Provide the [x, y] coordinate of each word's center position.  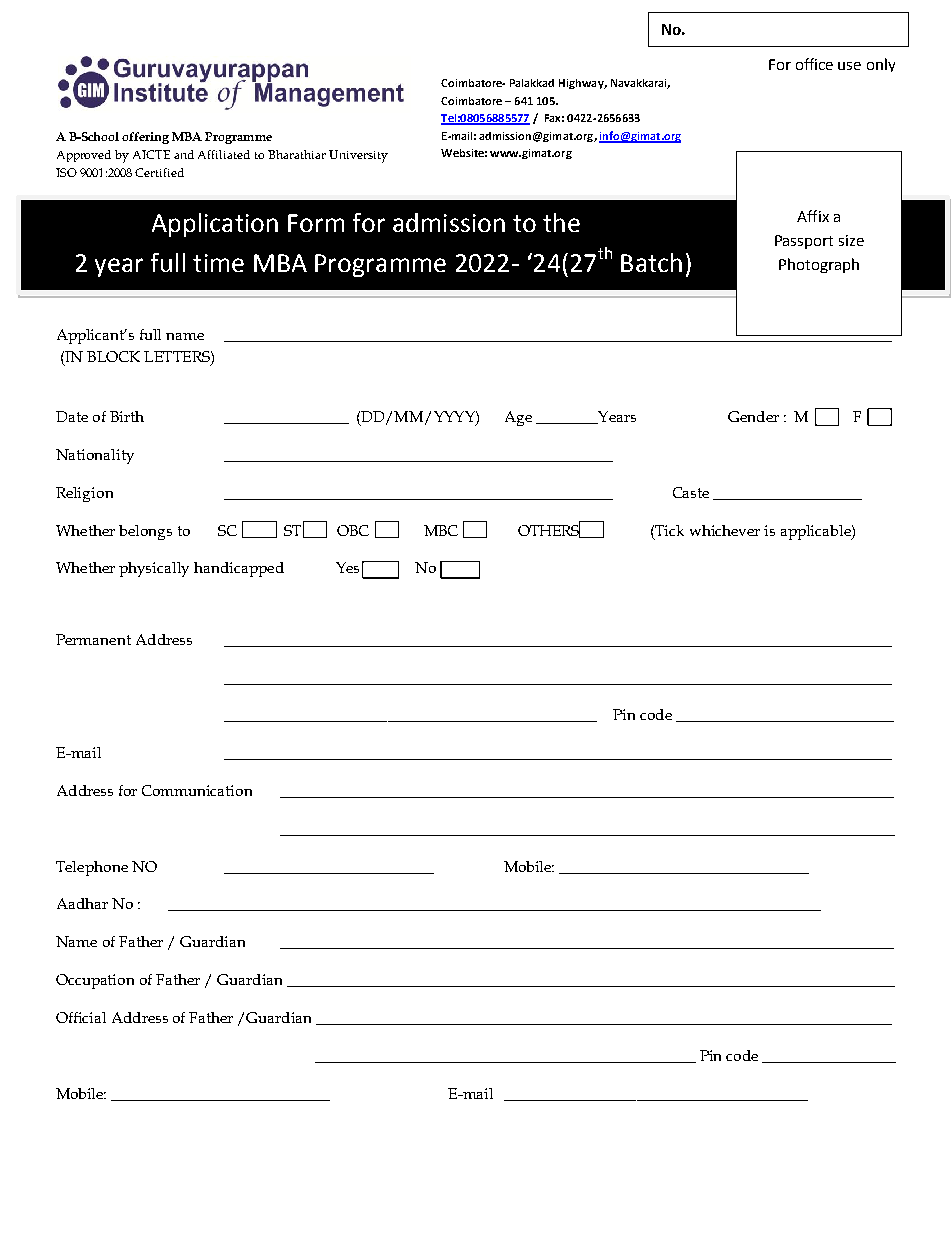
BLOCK [113, 356]
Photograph [819, 265]
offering [145, 138]
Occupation [95, 981]
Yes [347, 567]
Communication [197, 790]
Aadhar [82, 903]
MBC [441, 530]
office [814, 64]
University [358, 156]
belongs [145, 532]
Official [81, 1017]
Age [518, 418]
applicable [817, 532]
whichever [725, 530]
